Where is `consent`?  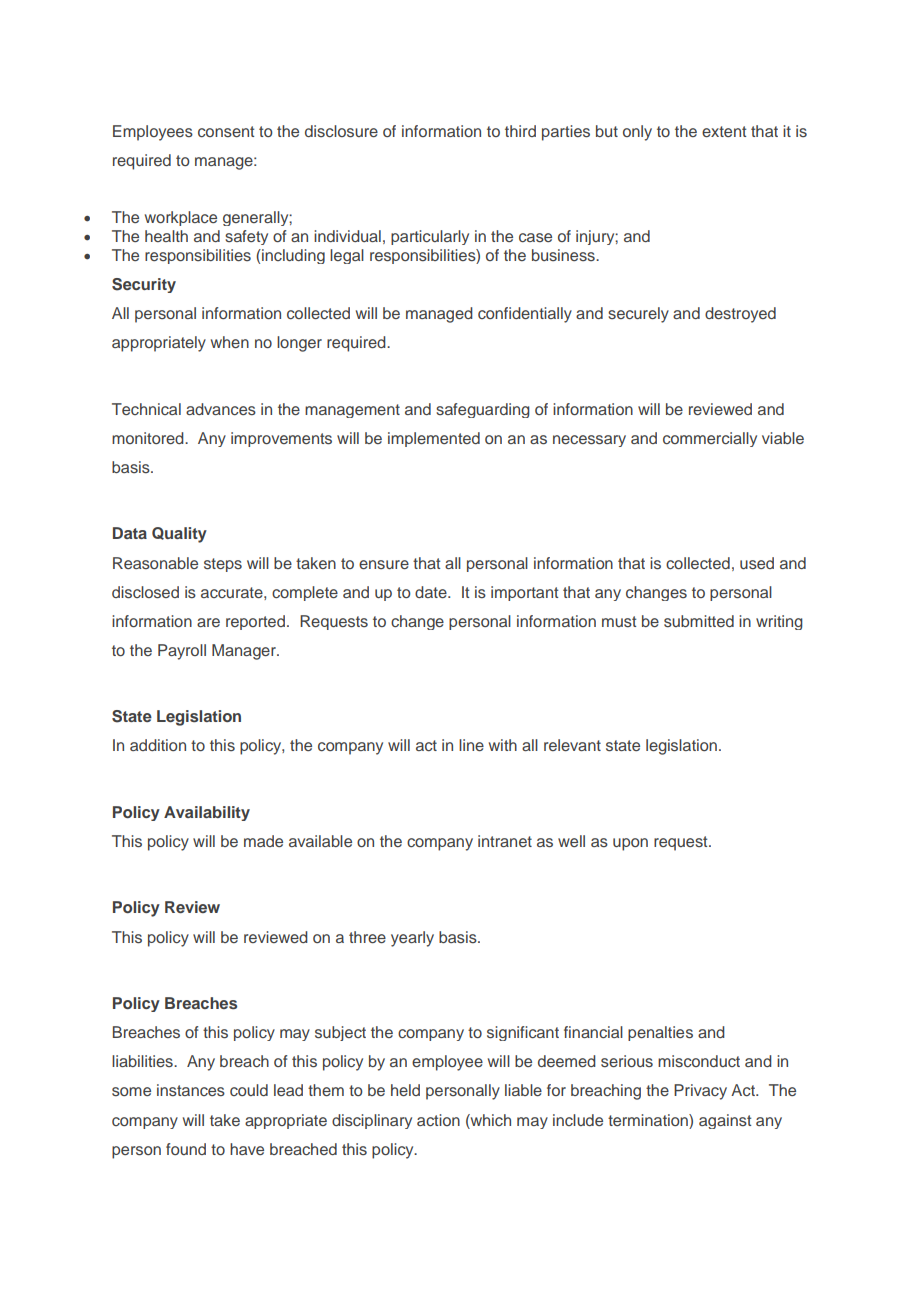 consent is located at coordinates (226, 131).
